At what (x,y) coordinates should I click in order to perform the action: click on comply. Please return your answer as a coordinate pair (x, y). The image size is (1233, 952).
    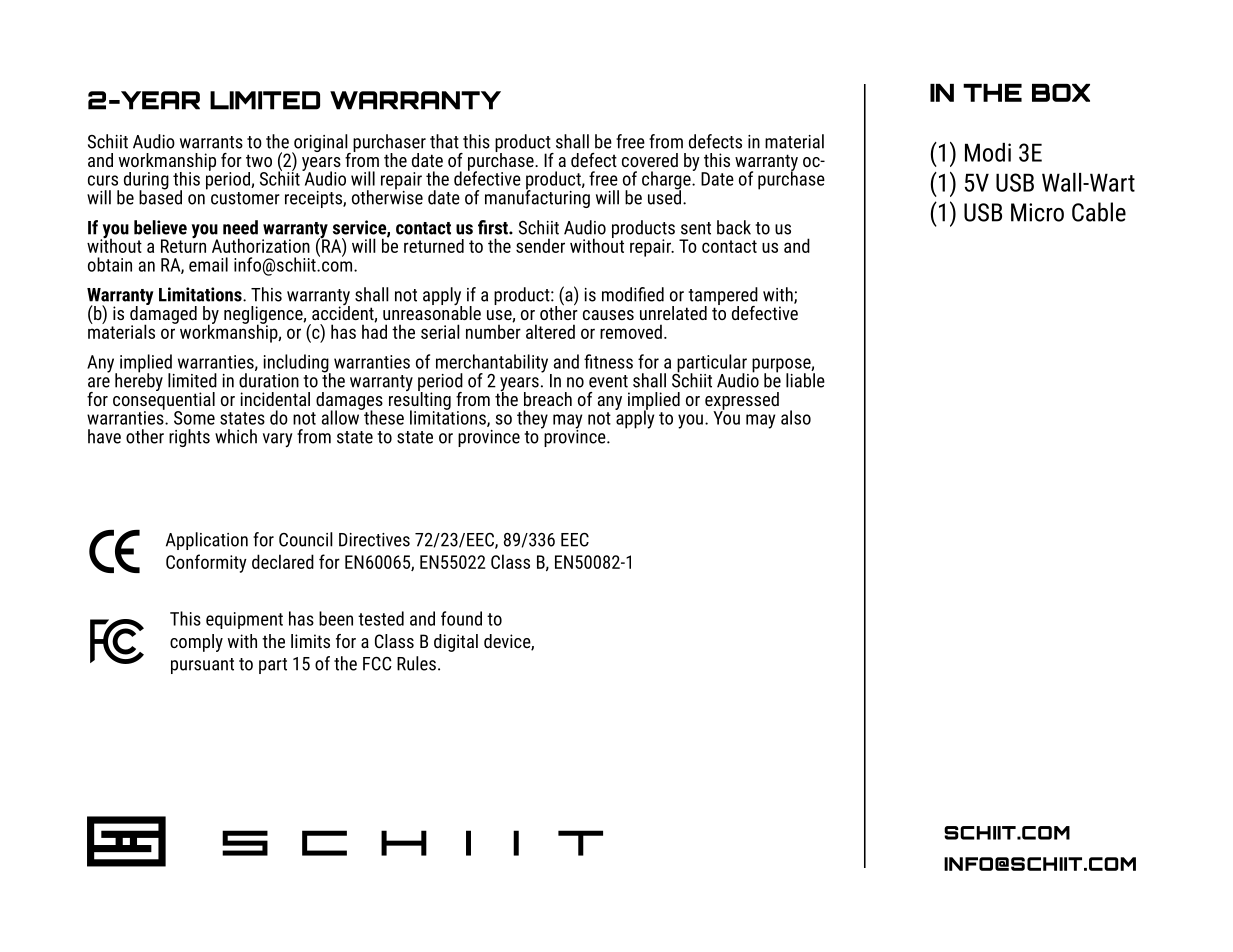
    Looking at the image, I should click on (196, 643).
